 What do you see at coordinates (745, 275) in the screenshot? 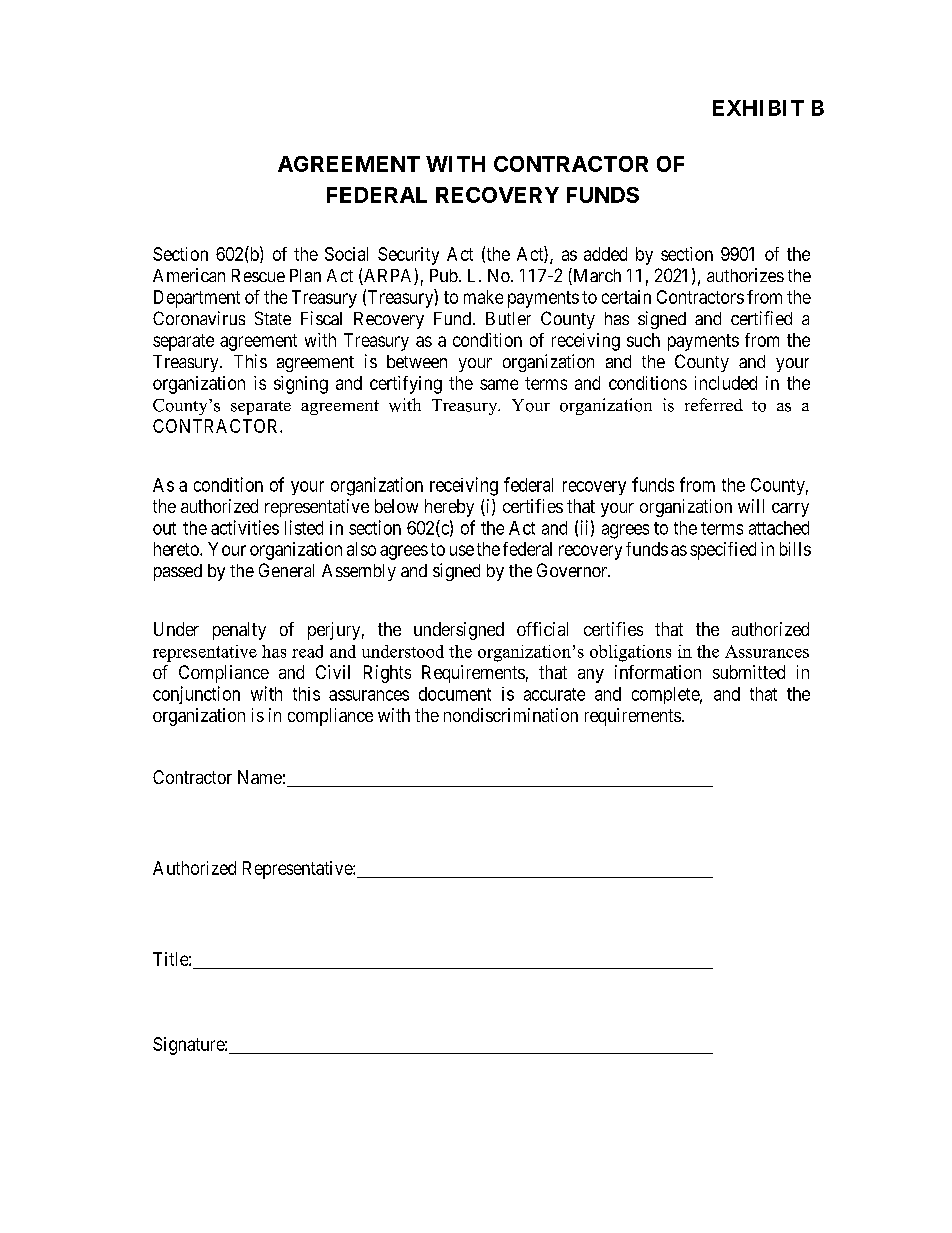
I see `authorizes` at bounding box center [745, 275].
